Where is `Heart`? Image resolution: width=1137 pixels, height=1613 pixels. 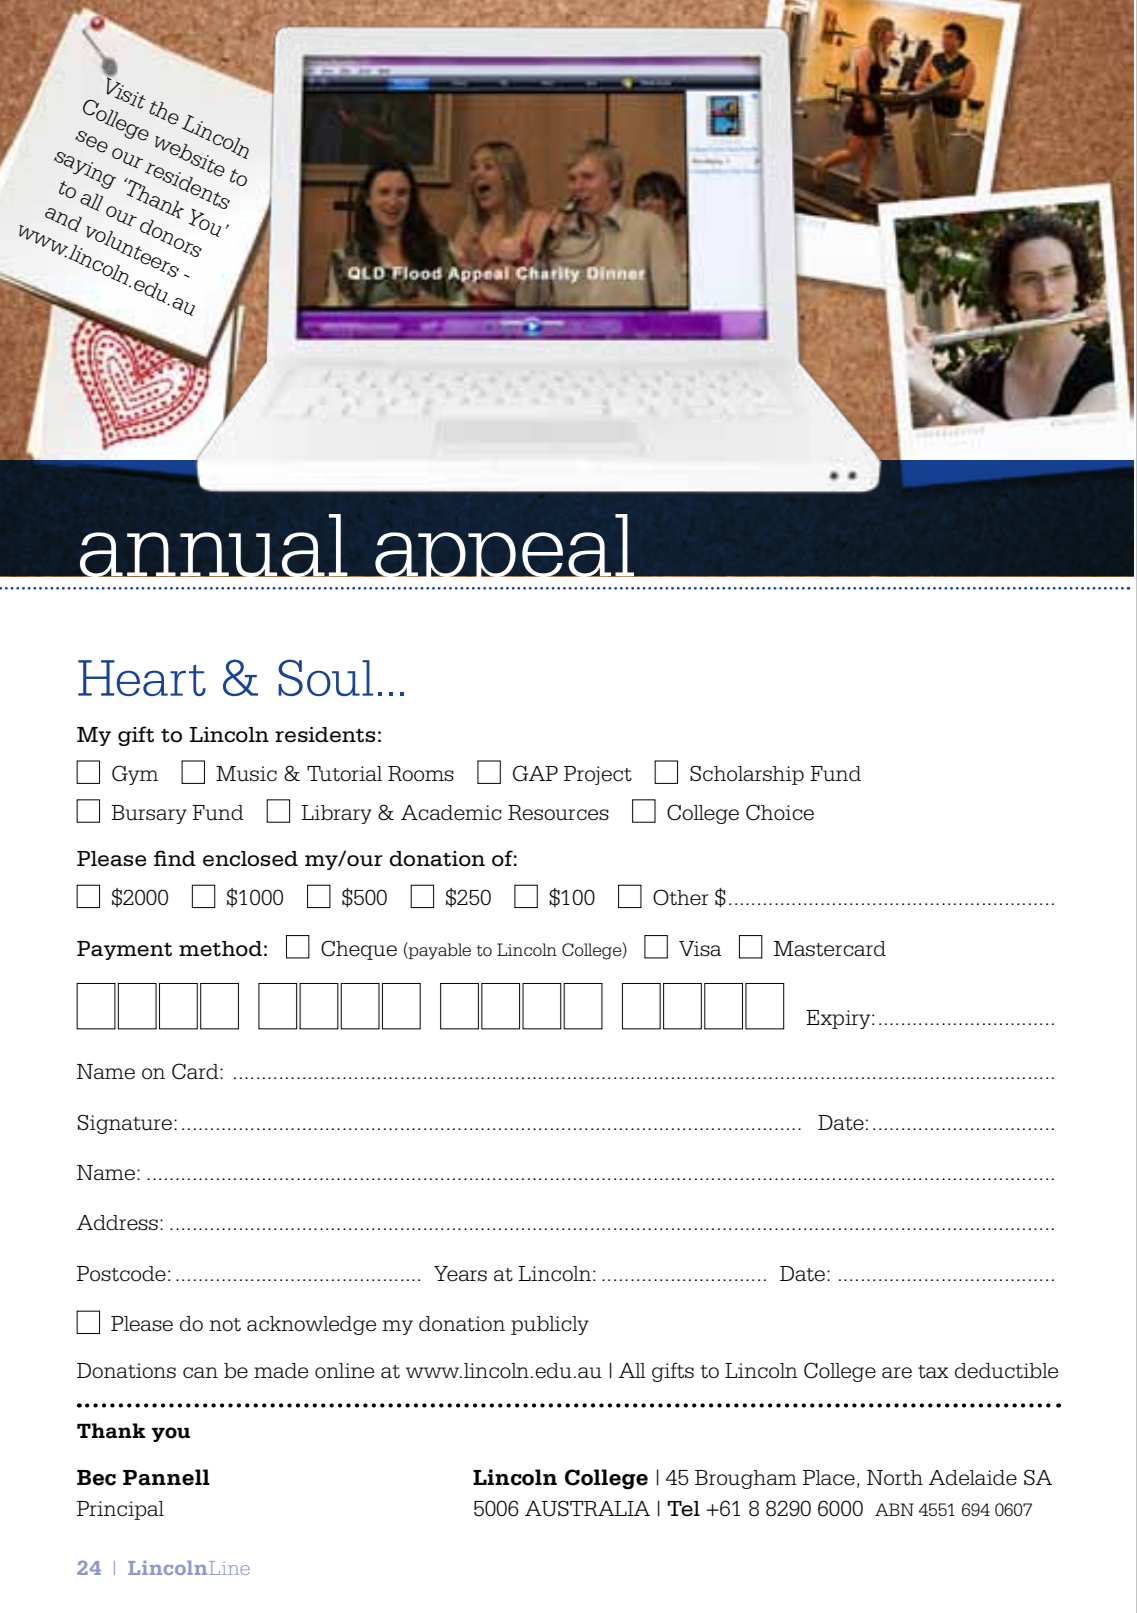 Heart is located at coordinates (142, 678).
